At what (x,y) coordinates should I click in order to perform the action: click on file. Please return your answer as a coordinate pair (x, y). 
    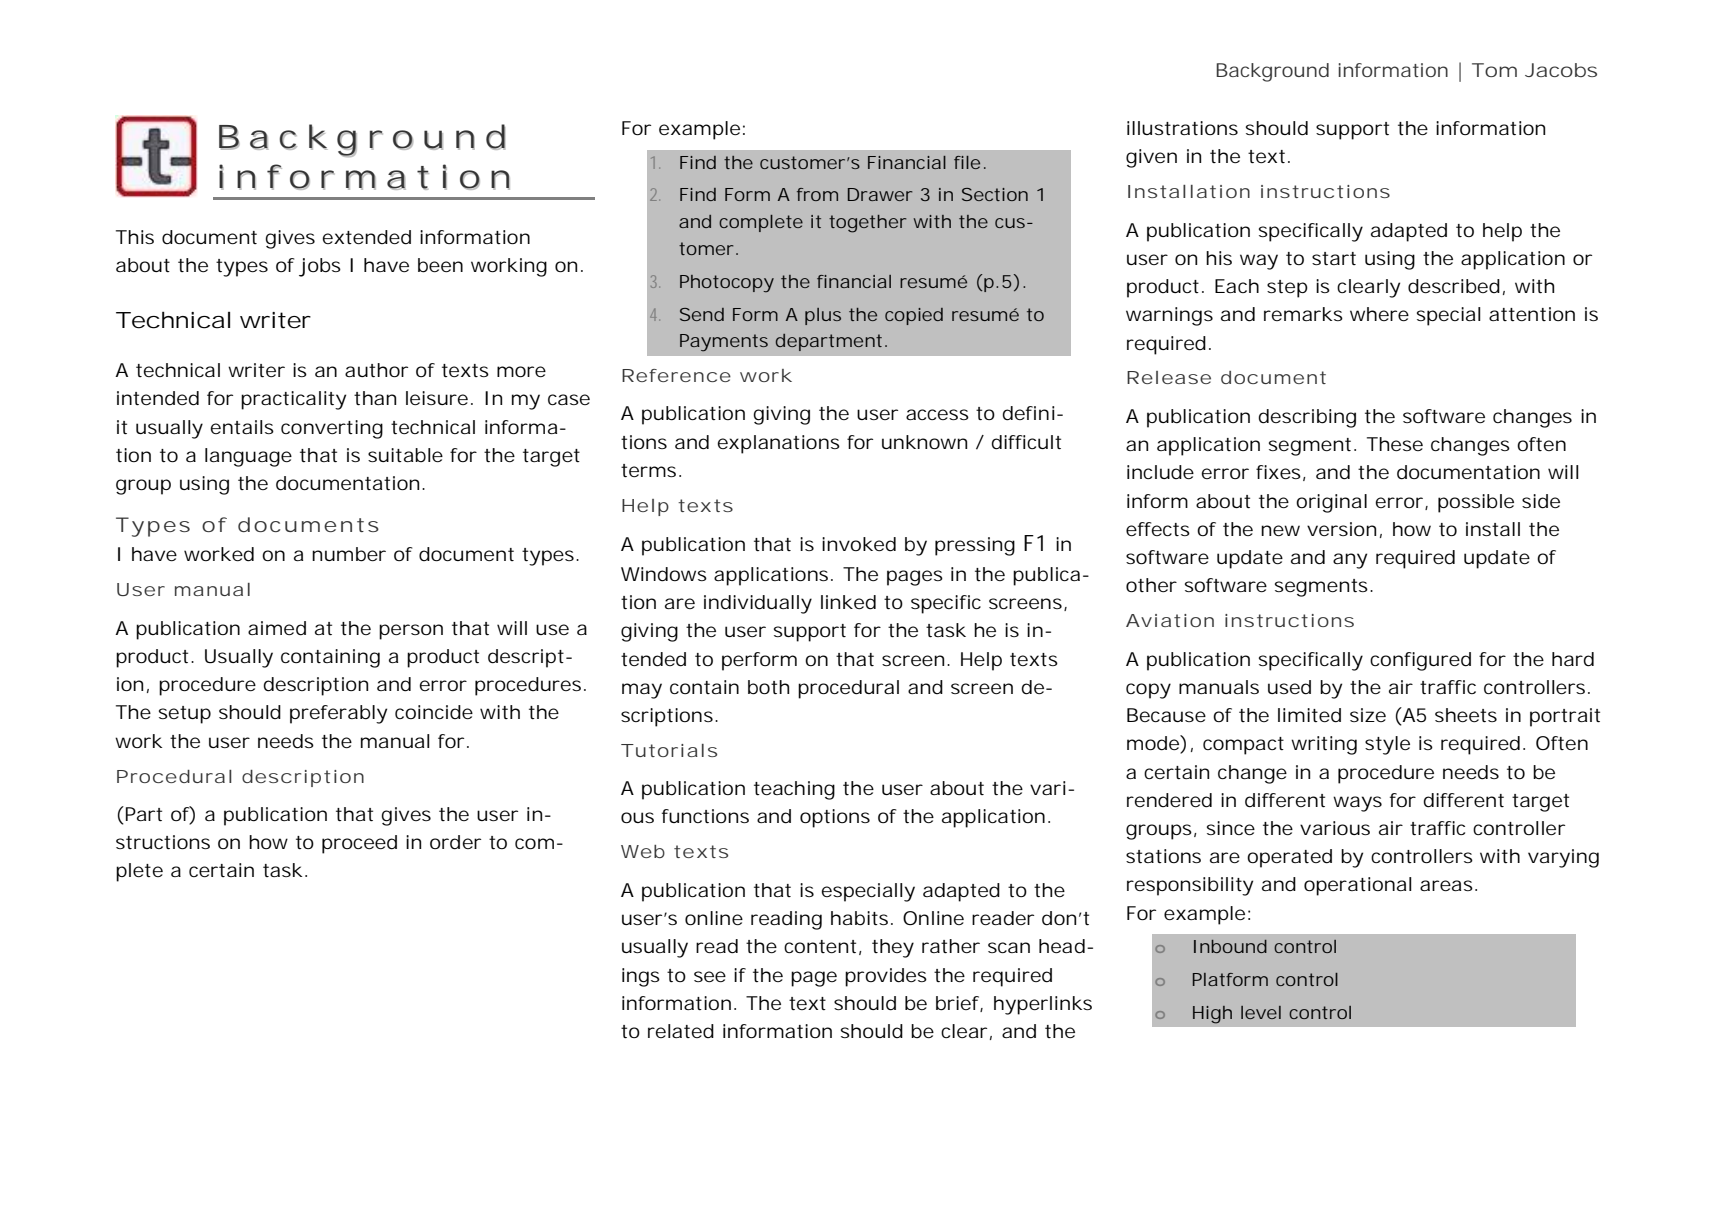
    Looking at the image, I should click on (967, 162).
